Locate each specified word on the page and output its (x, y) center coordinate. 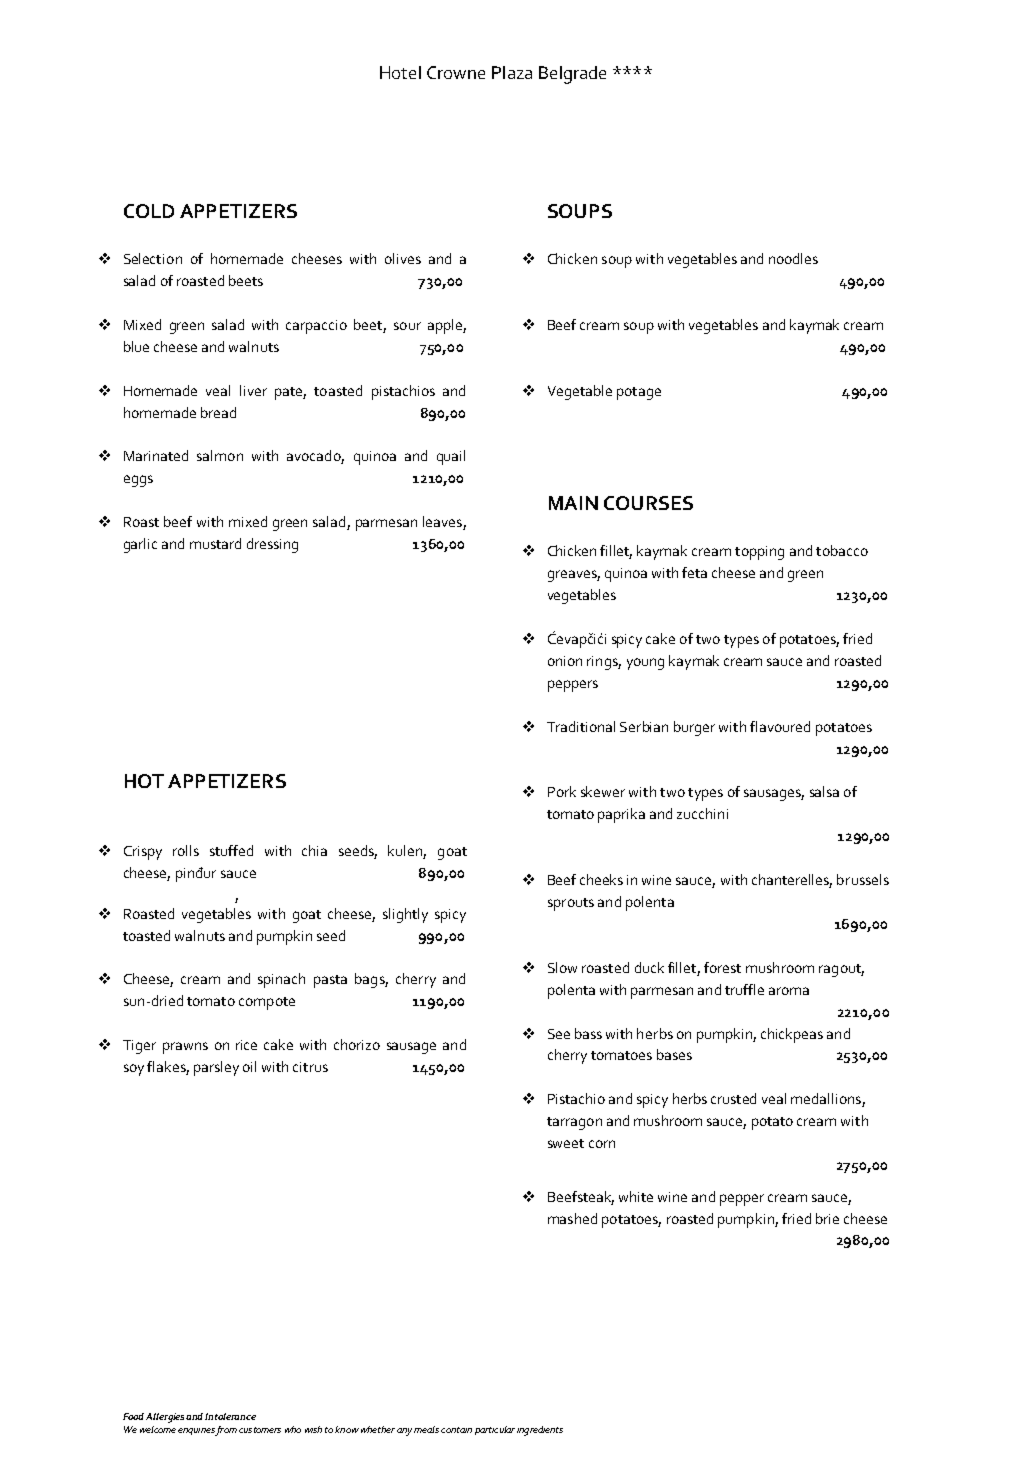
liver (253, 390)
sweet (566, 1143)
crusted (733, 1098)
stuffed (231, 850)
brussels (863, 879)
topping (759, 553)
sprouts (571, 904)
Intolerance (230, 1416)
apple (446, 326)
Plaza (512, 72)
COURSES (648, 503)
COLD (149, 211)
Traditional (581, 726)
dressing (272, 545)
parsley (216, 1068)
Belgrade (572, 75)
